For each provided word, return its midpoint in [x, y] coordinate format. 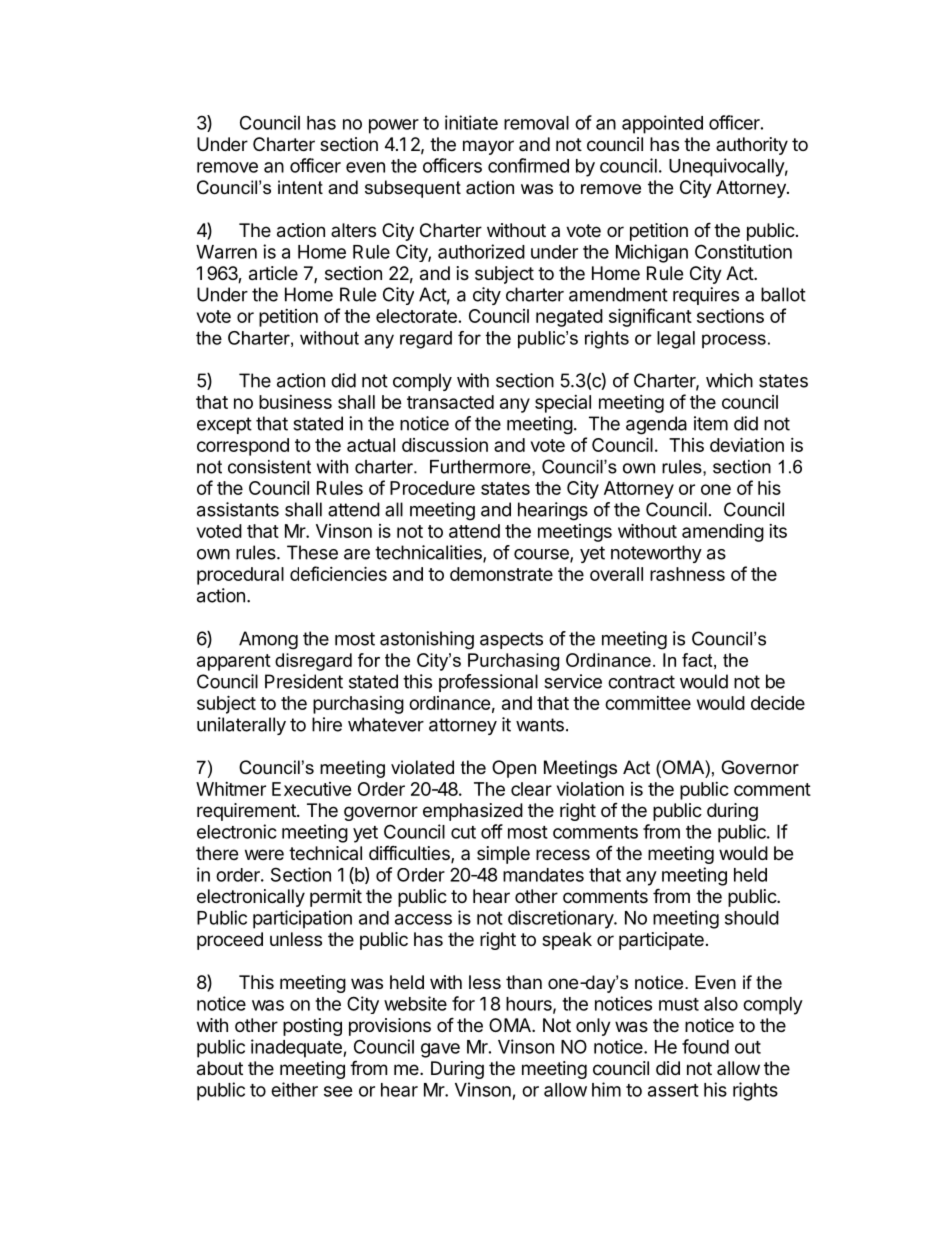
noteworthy [656, 554]
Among [268, 640]
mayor [488, 147]
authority [752, 146]
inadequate [297, 1048]
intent [300, 187]
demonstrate [501, 574]
